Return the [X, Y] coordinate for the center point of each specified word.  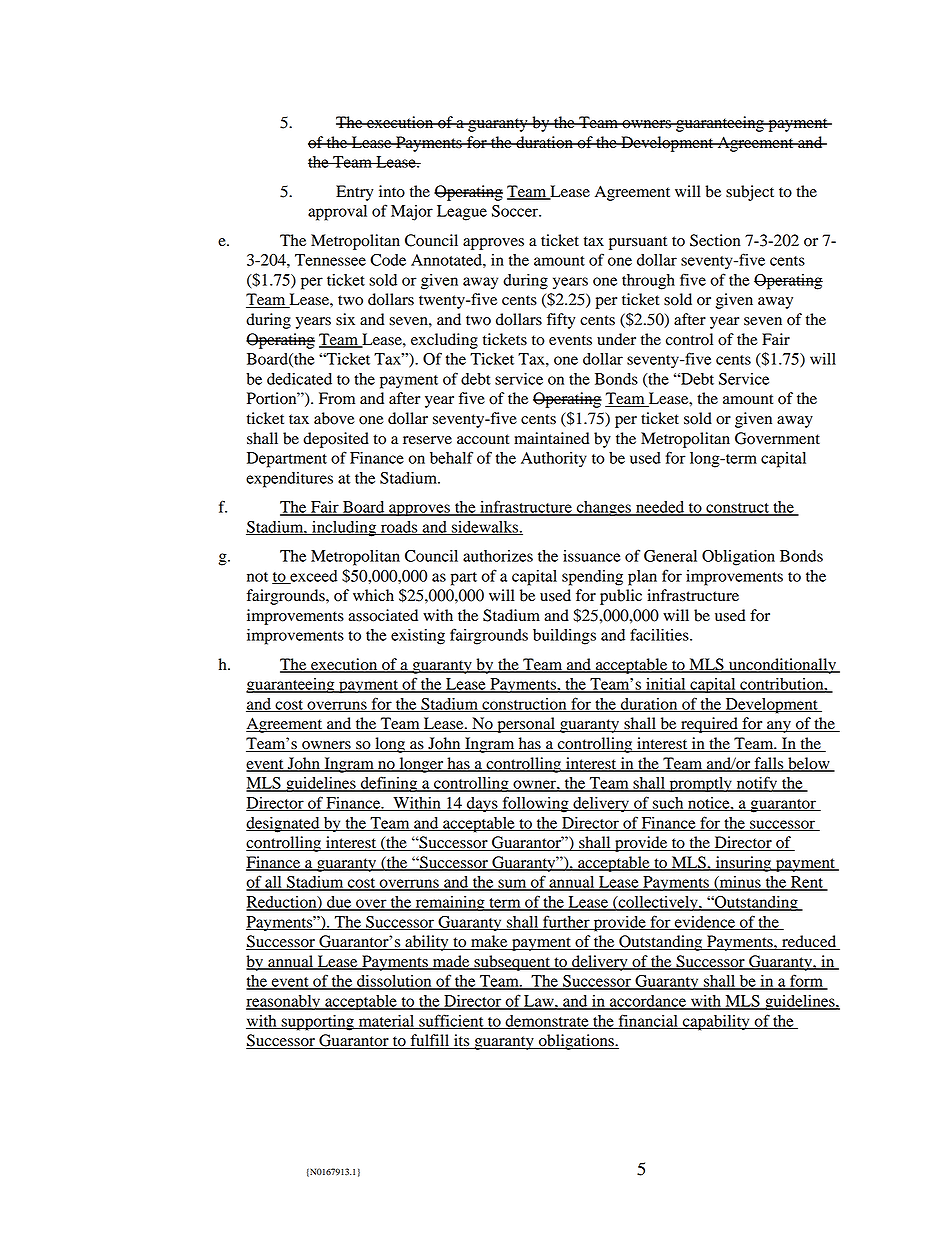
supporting [318, 1023]
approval [337, 213]
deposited [336, 440]
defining [389, 784]
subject [750, 193]
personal [526, 725]
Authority [554, 460]
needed [660, 508]
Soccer [516, 211]
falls [769, 764]
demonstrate [547, 1022]
